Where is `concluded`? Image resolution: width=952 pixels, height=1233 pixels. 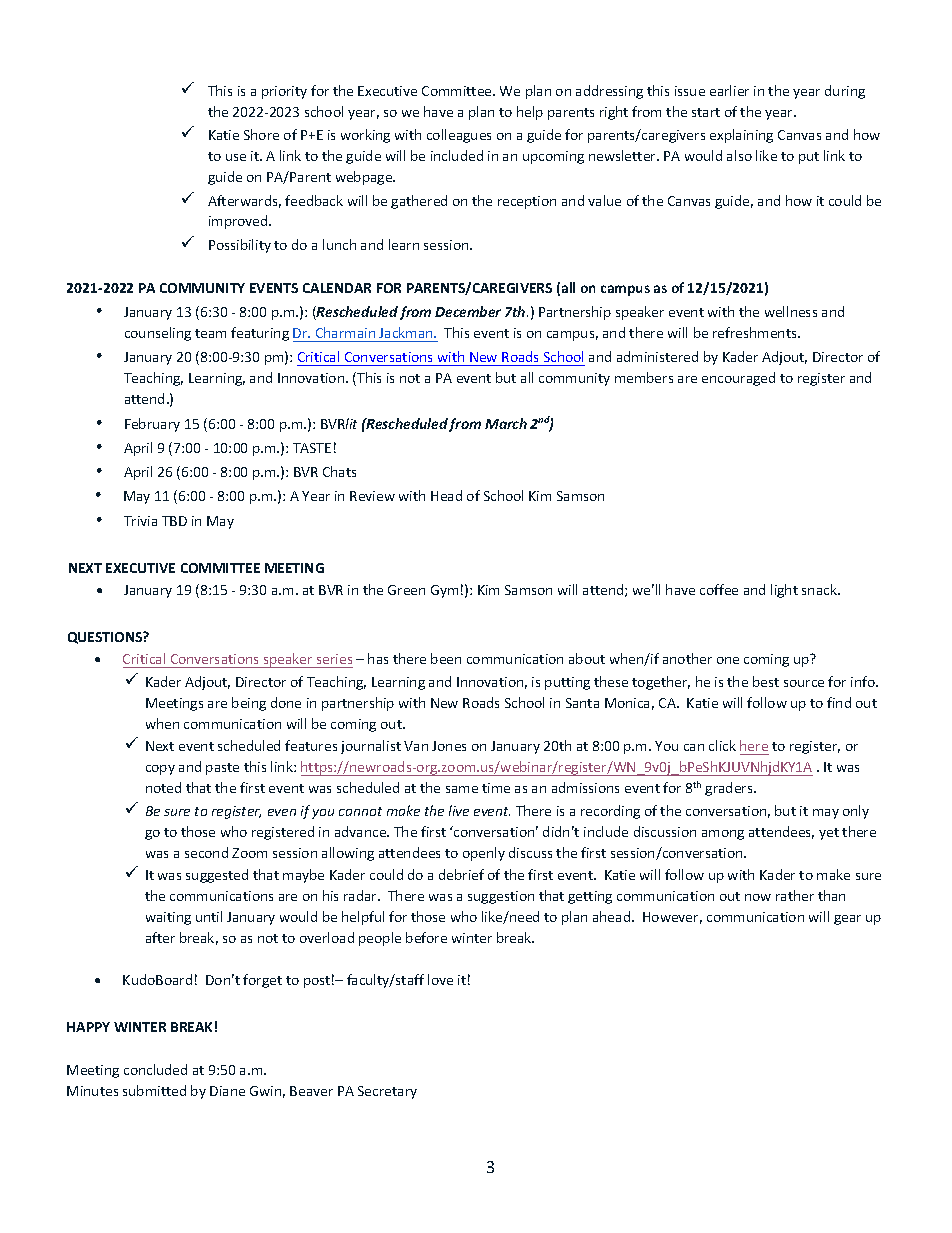 concluded is located at coordinates (155, 1069).
